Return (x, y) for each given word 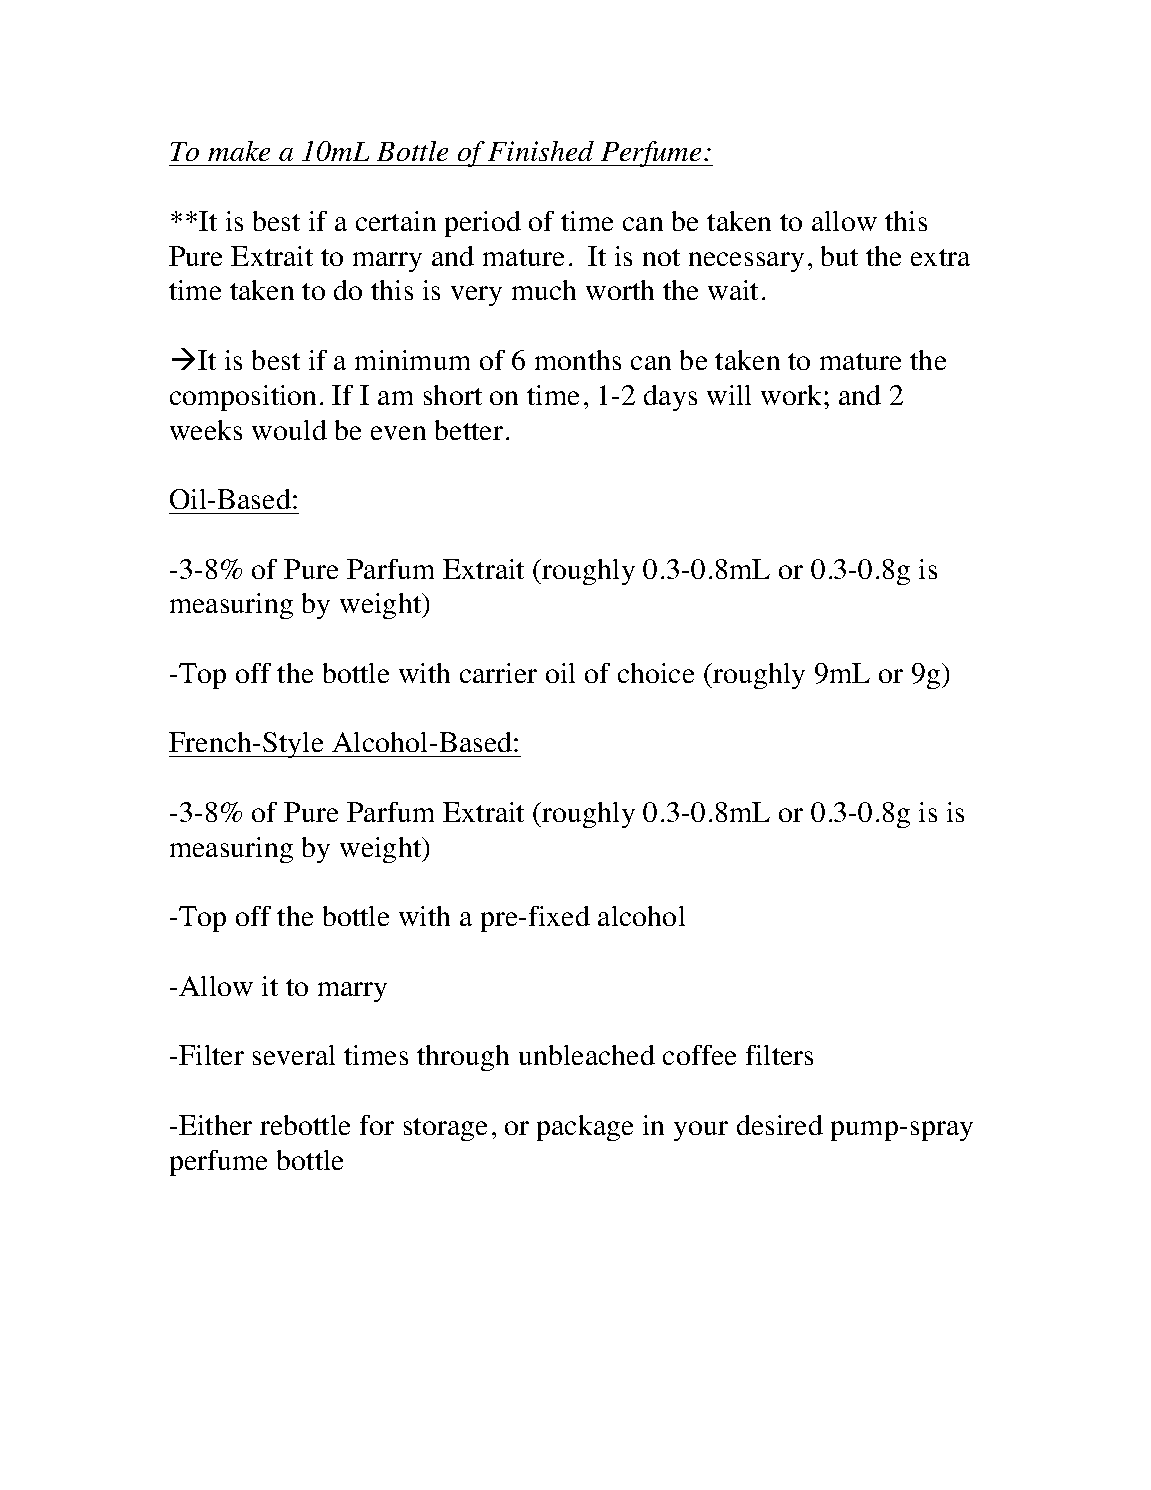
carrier (498, 673)
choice (656, 673)
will (729, 395)
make (239, 151)
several (294, 1055)
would (289, 430)
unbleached (587, 1055)
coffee (699, 1055)
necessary (746, 262)
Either (215, 1125)
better (469, 430)
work (793, 395)
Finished (541, 151)
